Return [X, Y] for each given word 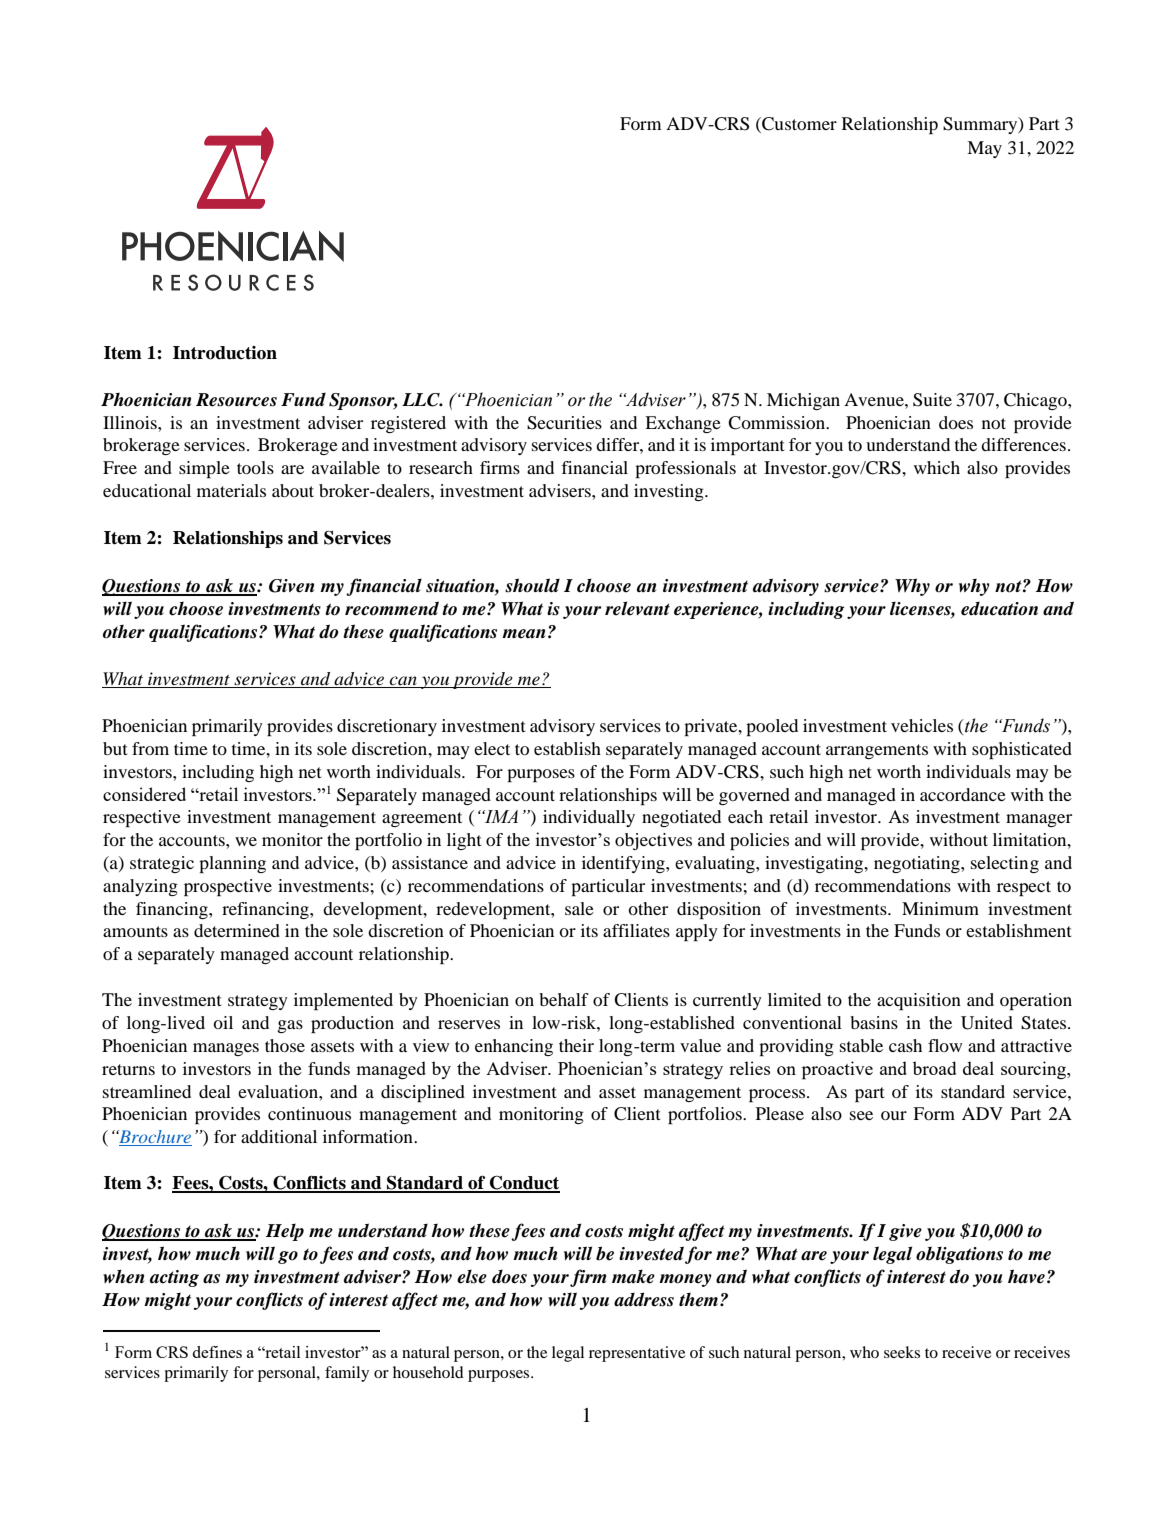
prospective [228, 887]
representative [637, 1354]
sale [579, 908]
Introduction [225, 353]
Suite [932, 400]
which [937, 467]
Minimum [940, 908]
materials [231, 490]
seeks [902, 1352]
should [532, 585]
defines [217, 1352]
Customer [798, 125]
